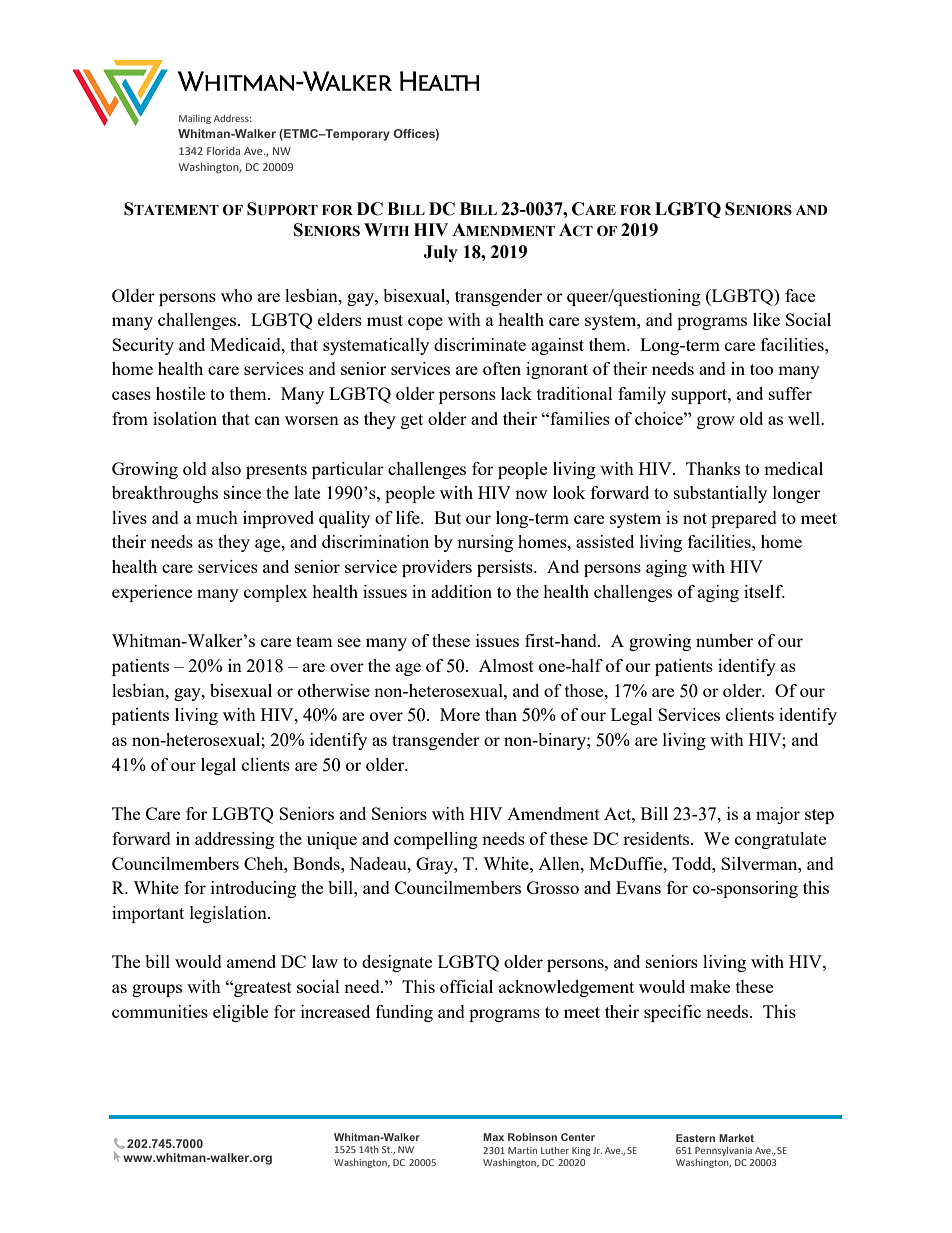  What do you see at coordinates (493, 1137) in the page?
I see `Max` at bounding box center [493, 1137].
